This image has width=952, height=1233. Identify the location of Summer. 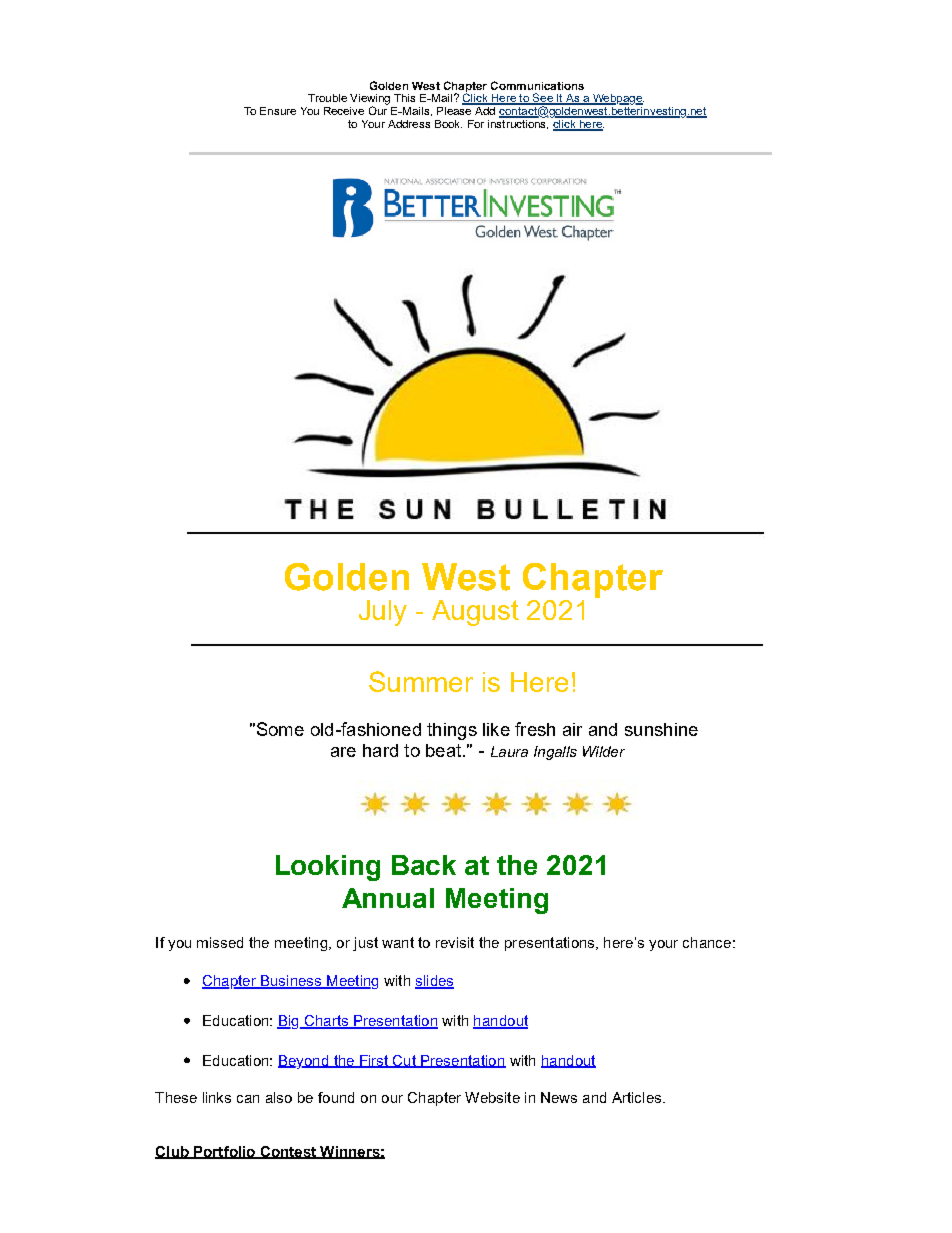
(421, 681).
